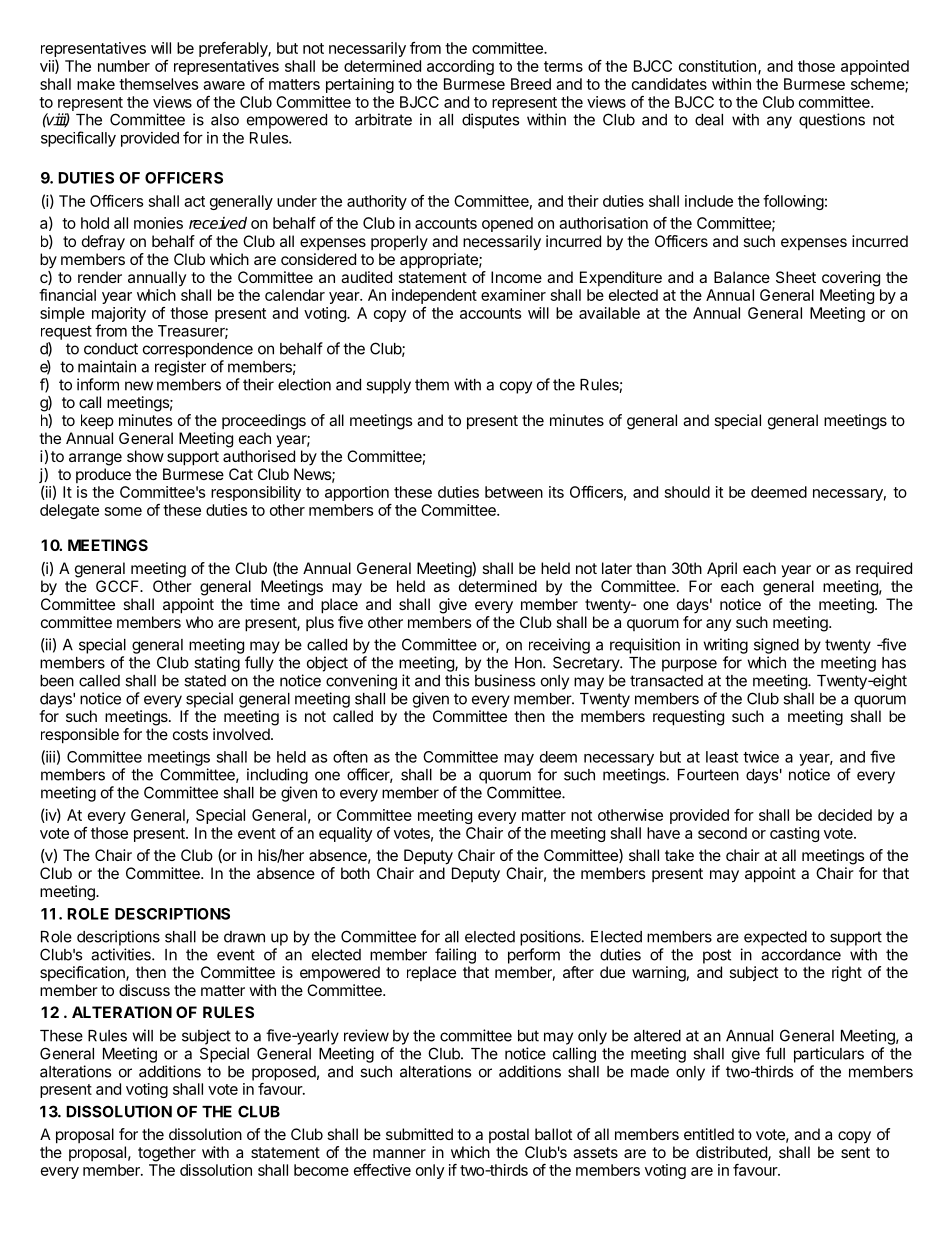 This document has height=1233, width=952. Describe the element at coordinates (529, 663) in the document. I see `Hon` at that location.
